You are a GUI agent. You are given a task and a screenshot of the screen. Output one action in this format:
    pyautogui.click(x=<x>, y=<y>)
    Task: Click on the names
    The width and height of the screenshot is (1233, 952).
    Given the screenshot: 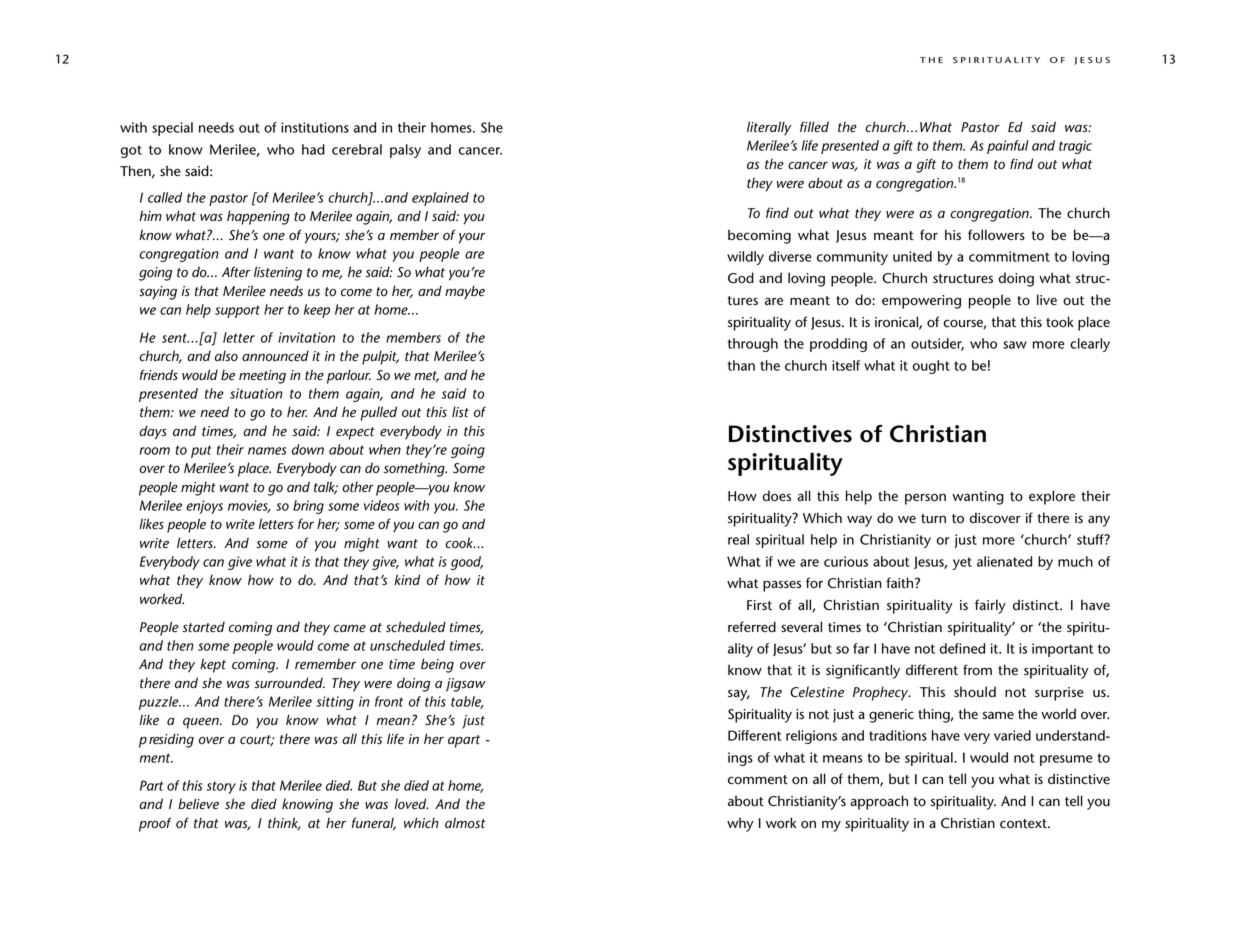 What is the action you would take?
    pyautogui.click(x=267, y=451)
